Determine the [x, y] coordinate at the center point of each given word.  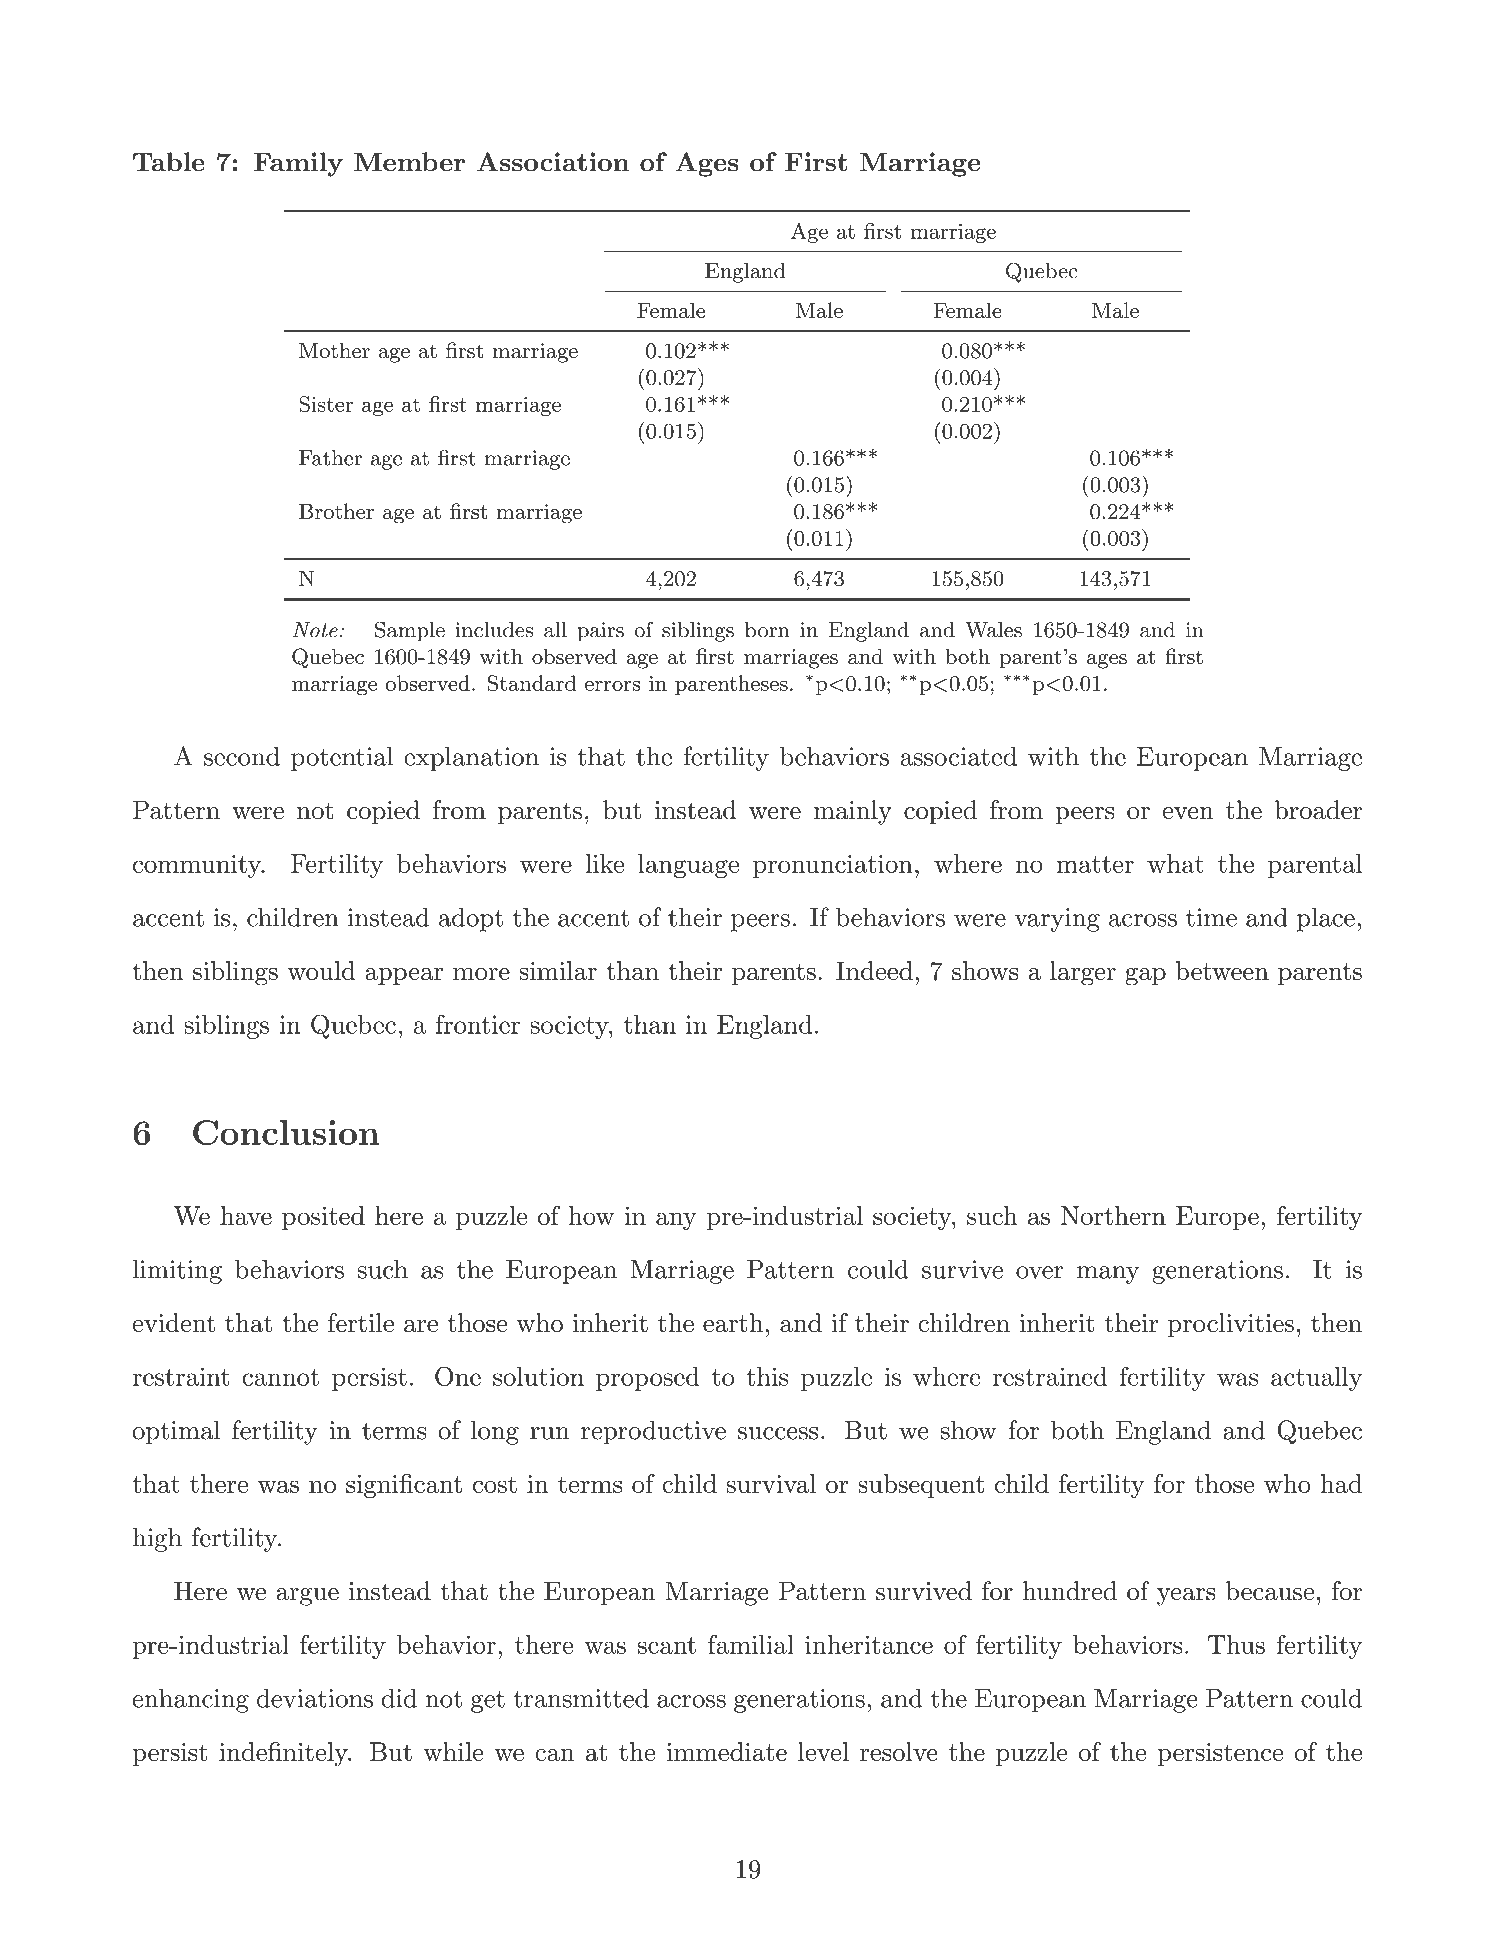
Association [553, 162]
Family [298, 164]
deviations [315, 1698]
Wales [993, 630]
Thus [1236, 1644]
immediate [727, 1751]
